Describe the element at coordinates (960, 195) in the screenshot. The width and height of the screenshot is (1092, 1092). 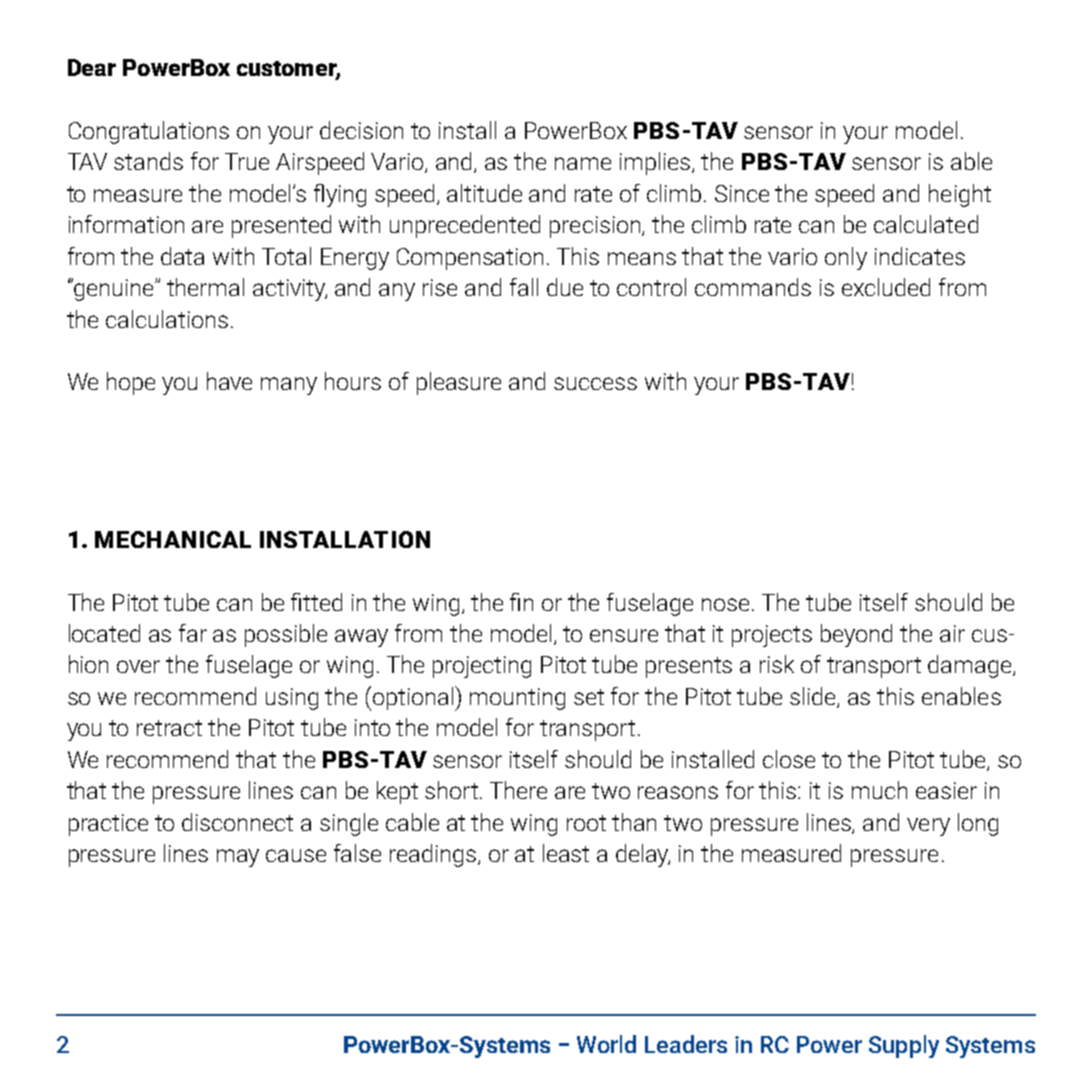
I see `height` at that location.
